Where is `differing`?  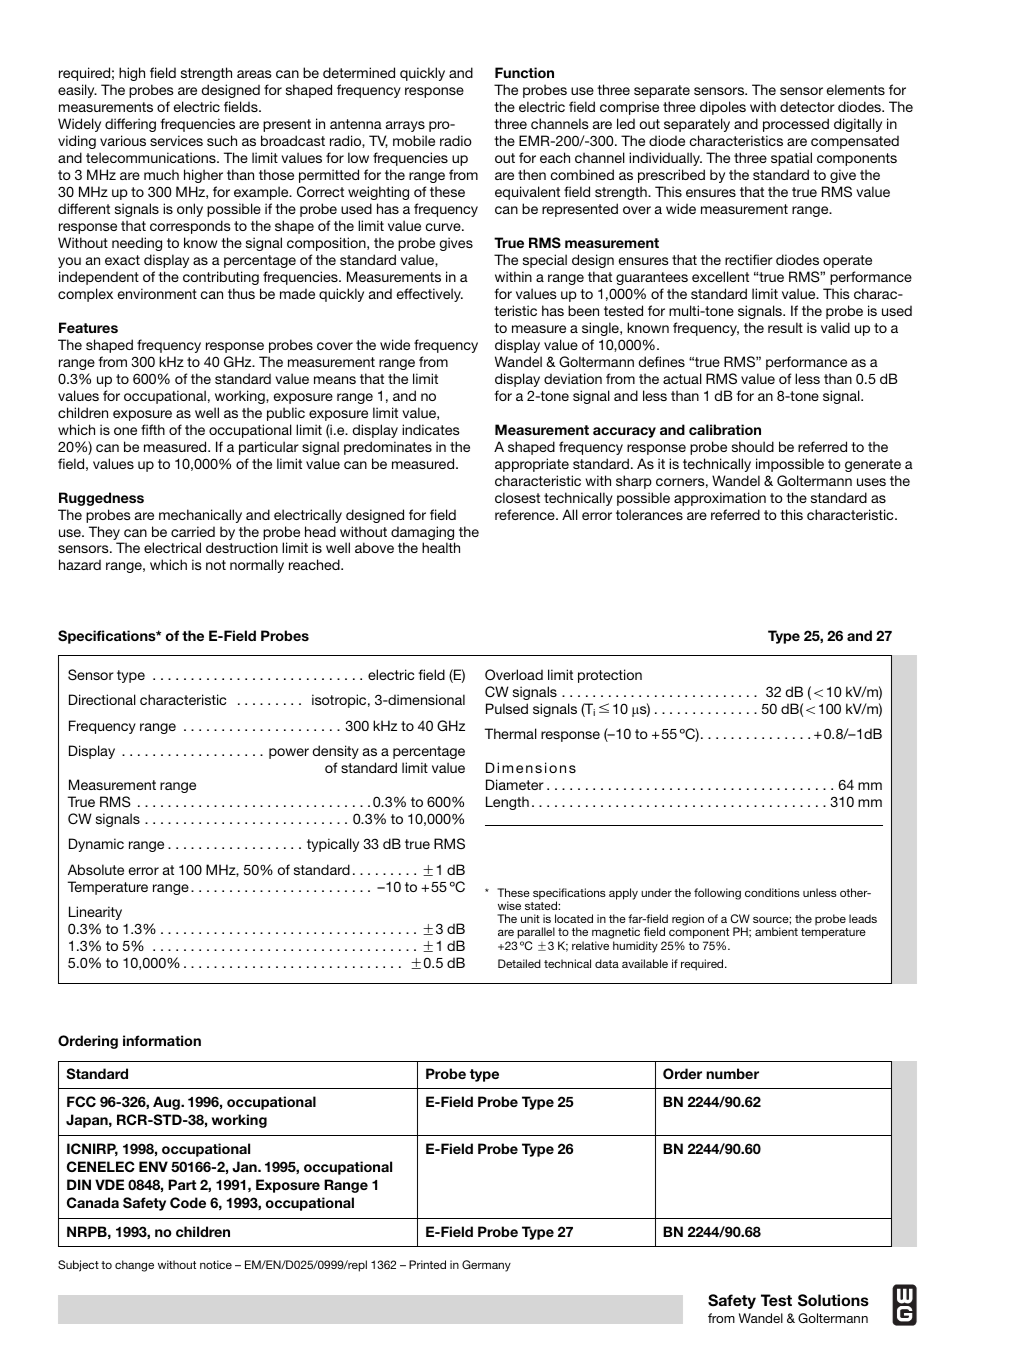
differing is located at coordinates (130, 125).
